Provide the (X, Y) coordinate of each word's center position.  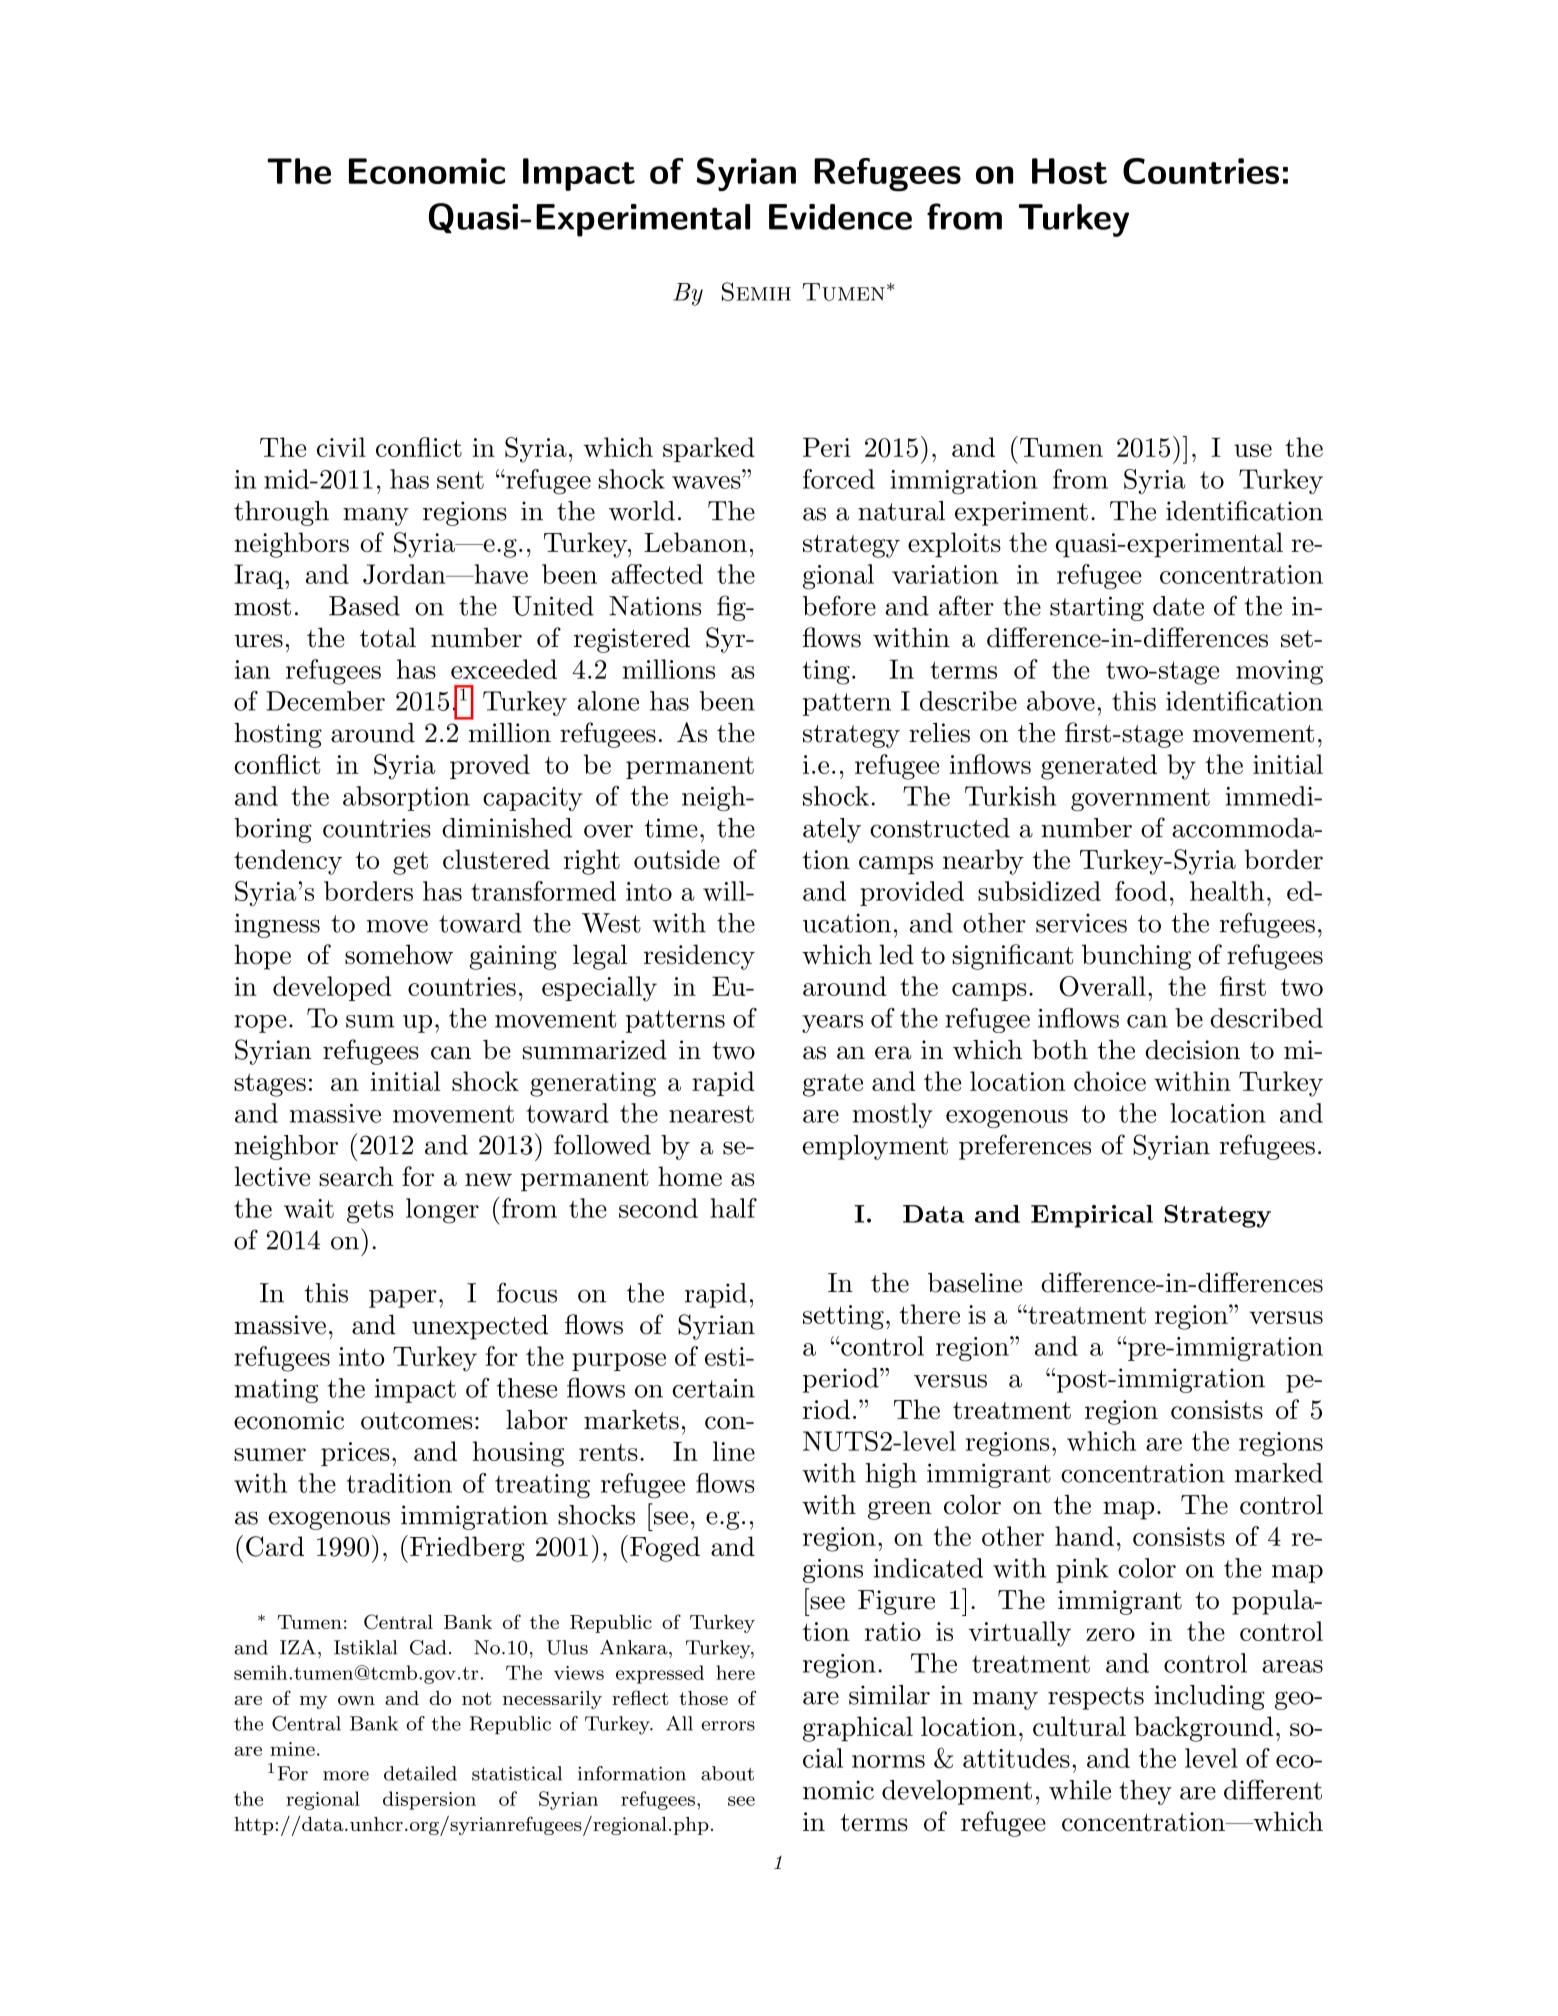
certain (713, 1388)
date (1178, 606)
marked (1279, 1473)
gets (370, 1212)
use (1253, 450)
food (1141, 891)
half (733, 1208)
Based (364, 606)
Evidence (840, 217)
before (839, 605)
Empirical (1092, 1216)
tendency (288, 862)
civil (341, 447)
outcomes (416, 1421)
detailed (420, 1773)
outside (677, 859)
